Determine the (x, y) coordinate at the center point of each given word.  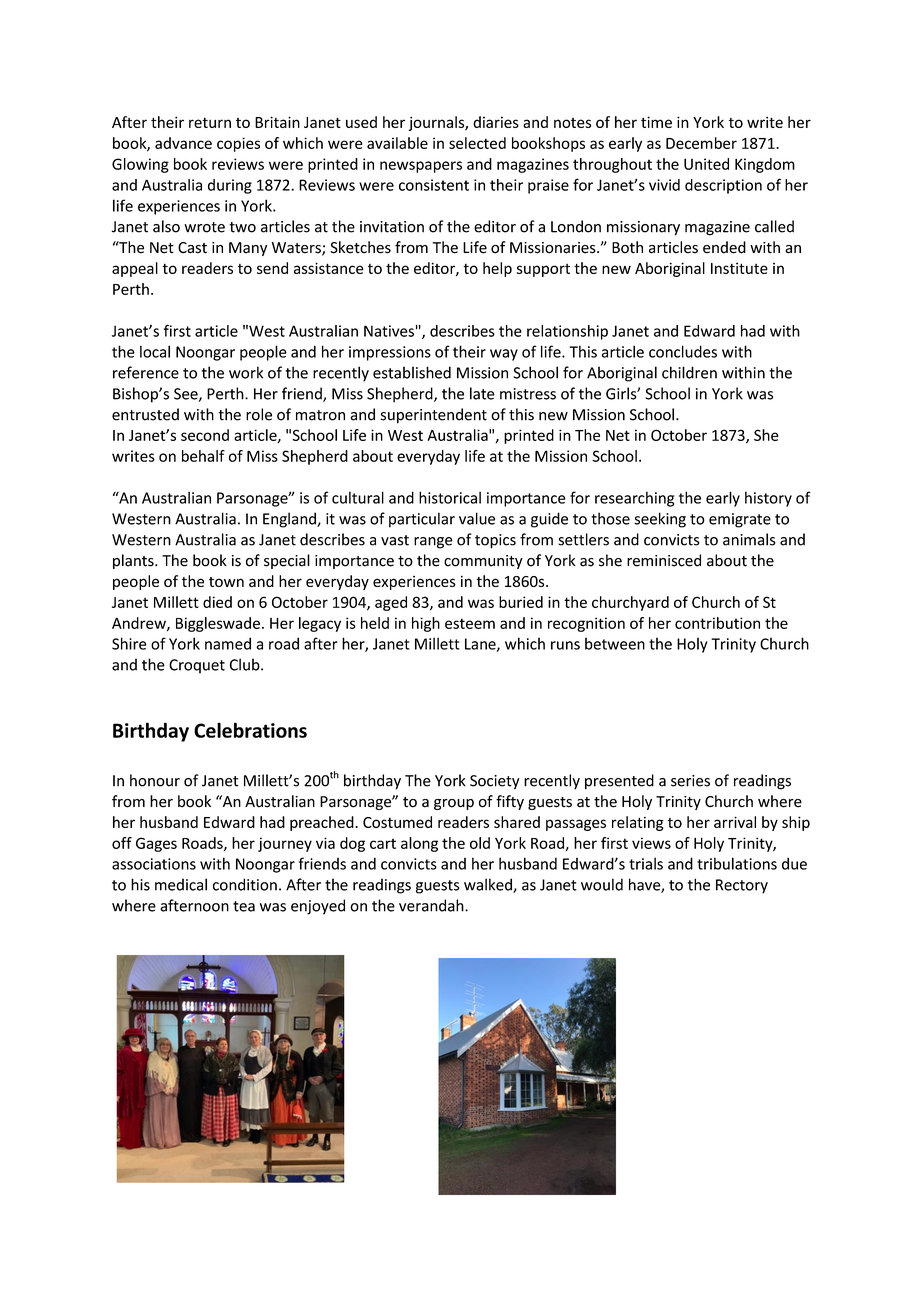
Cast (192, 248)
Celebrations (250, 730)
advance (183, 143)
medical (181, 884)
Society (495, 782)
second (205, 435)
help (497, 269)
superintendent (433, 416)
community (483, 562)
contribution (717, 623)
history (768, 499)
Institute (739, 268)
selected (477, 143)
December (701, 143)
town (226, 582)
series (690, 781)
